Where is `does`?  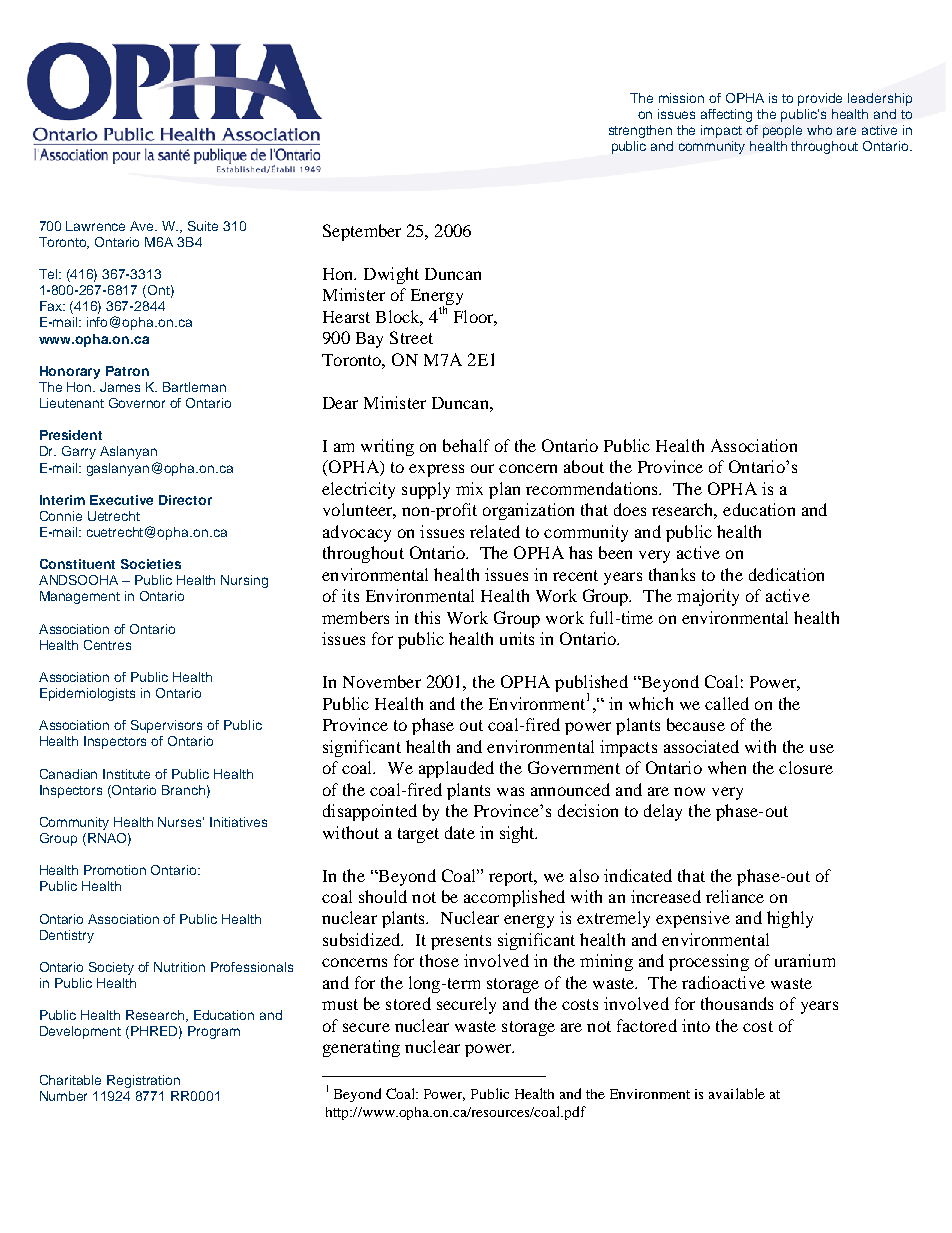 does is located at coordinates (630, 509).
